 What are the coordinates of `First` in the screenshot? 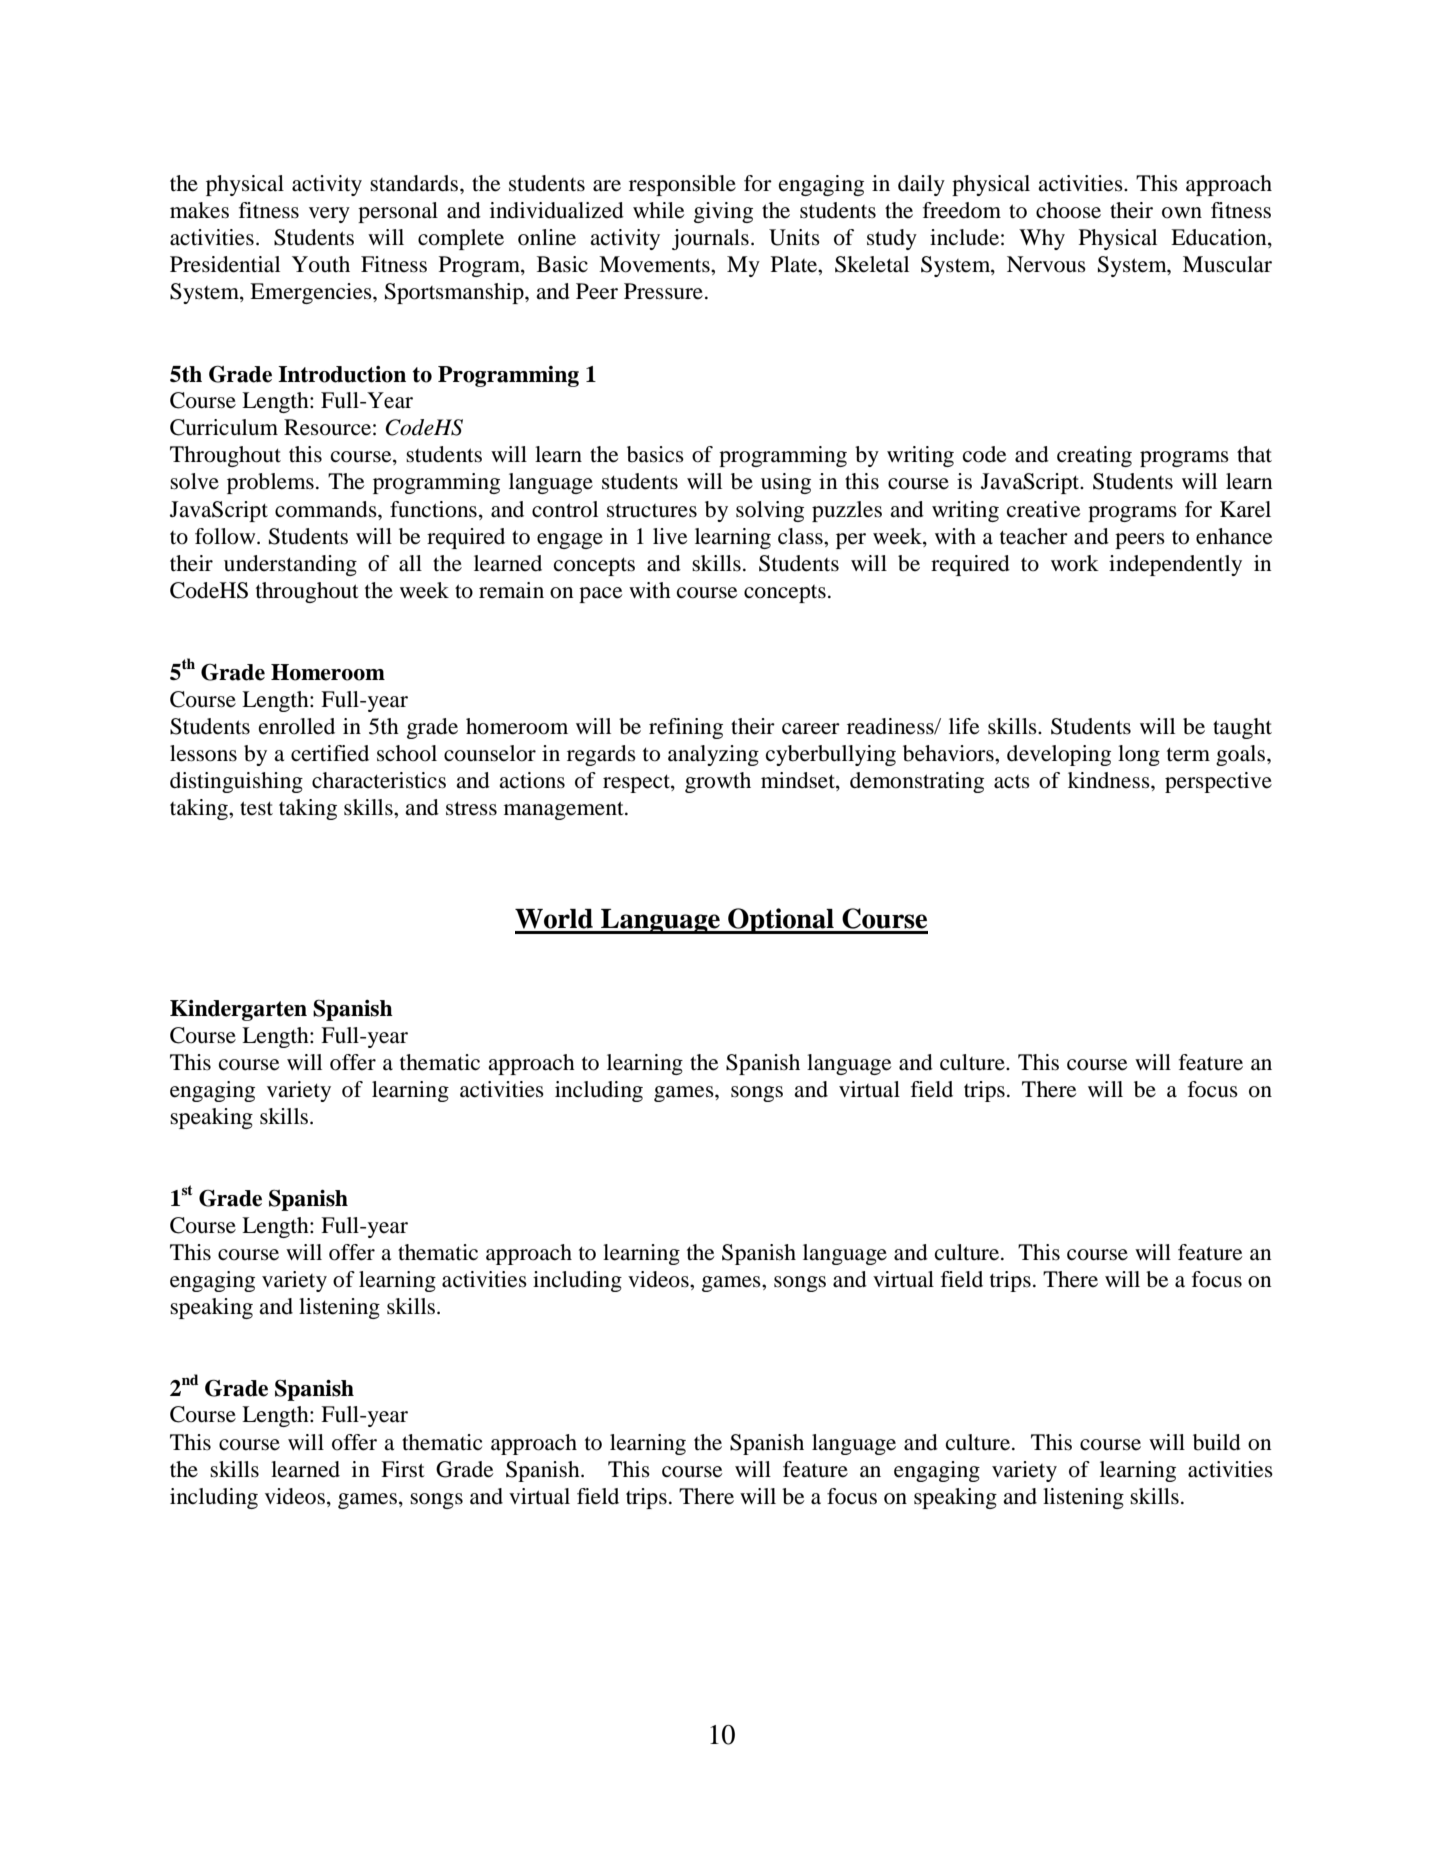 It's located at (403, 1469).
